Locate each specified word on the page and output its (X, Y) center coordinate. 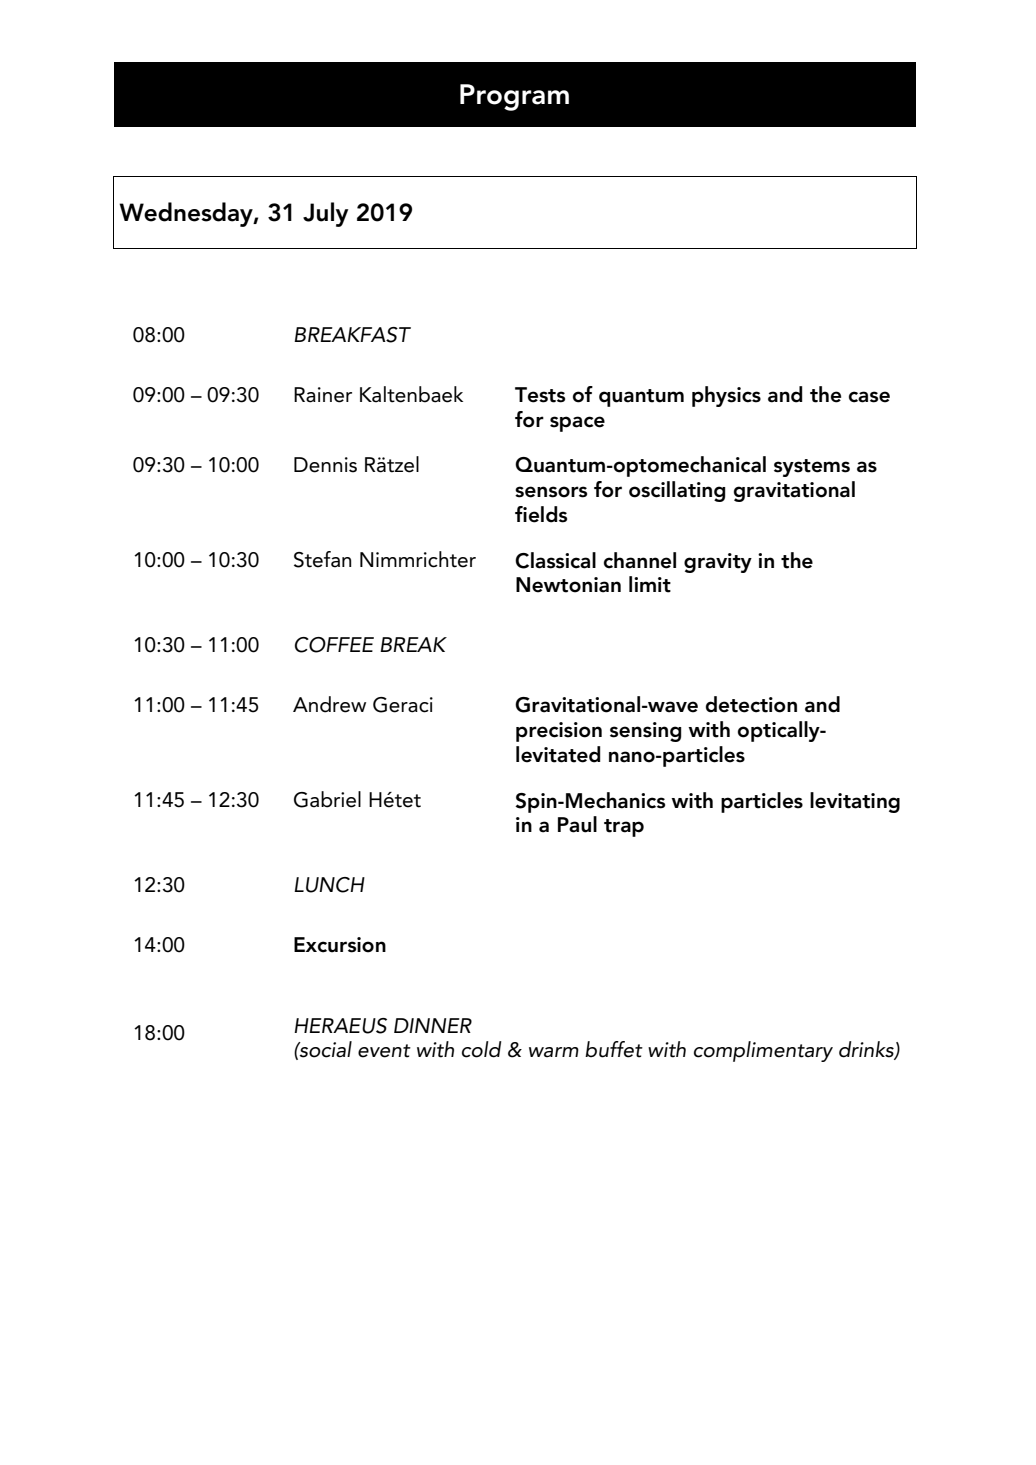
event (384, 1051)
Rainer (323, 395)
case (869, 397)
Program (514, 97)
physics (726, 396)
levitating (855, 802)
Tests (540, 395)
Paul (577, 824)
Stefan (322, 559)
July (325, 214)
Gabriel (327, 799)
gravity (718, 563)
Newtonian (568, 585)
